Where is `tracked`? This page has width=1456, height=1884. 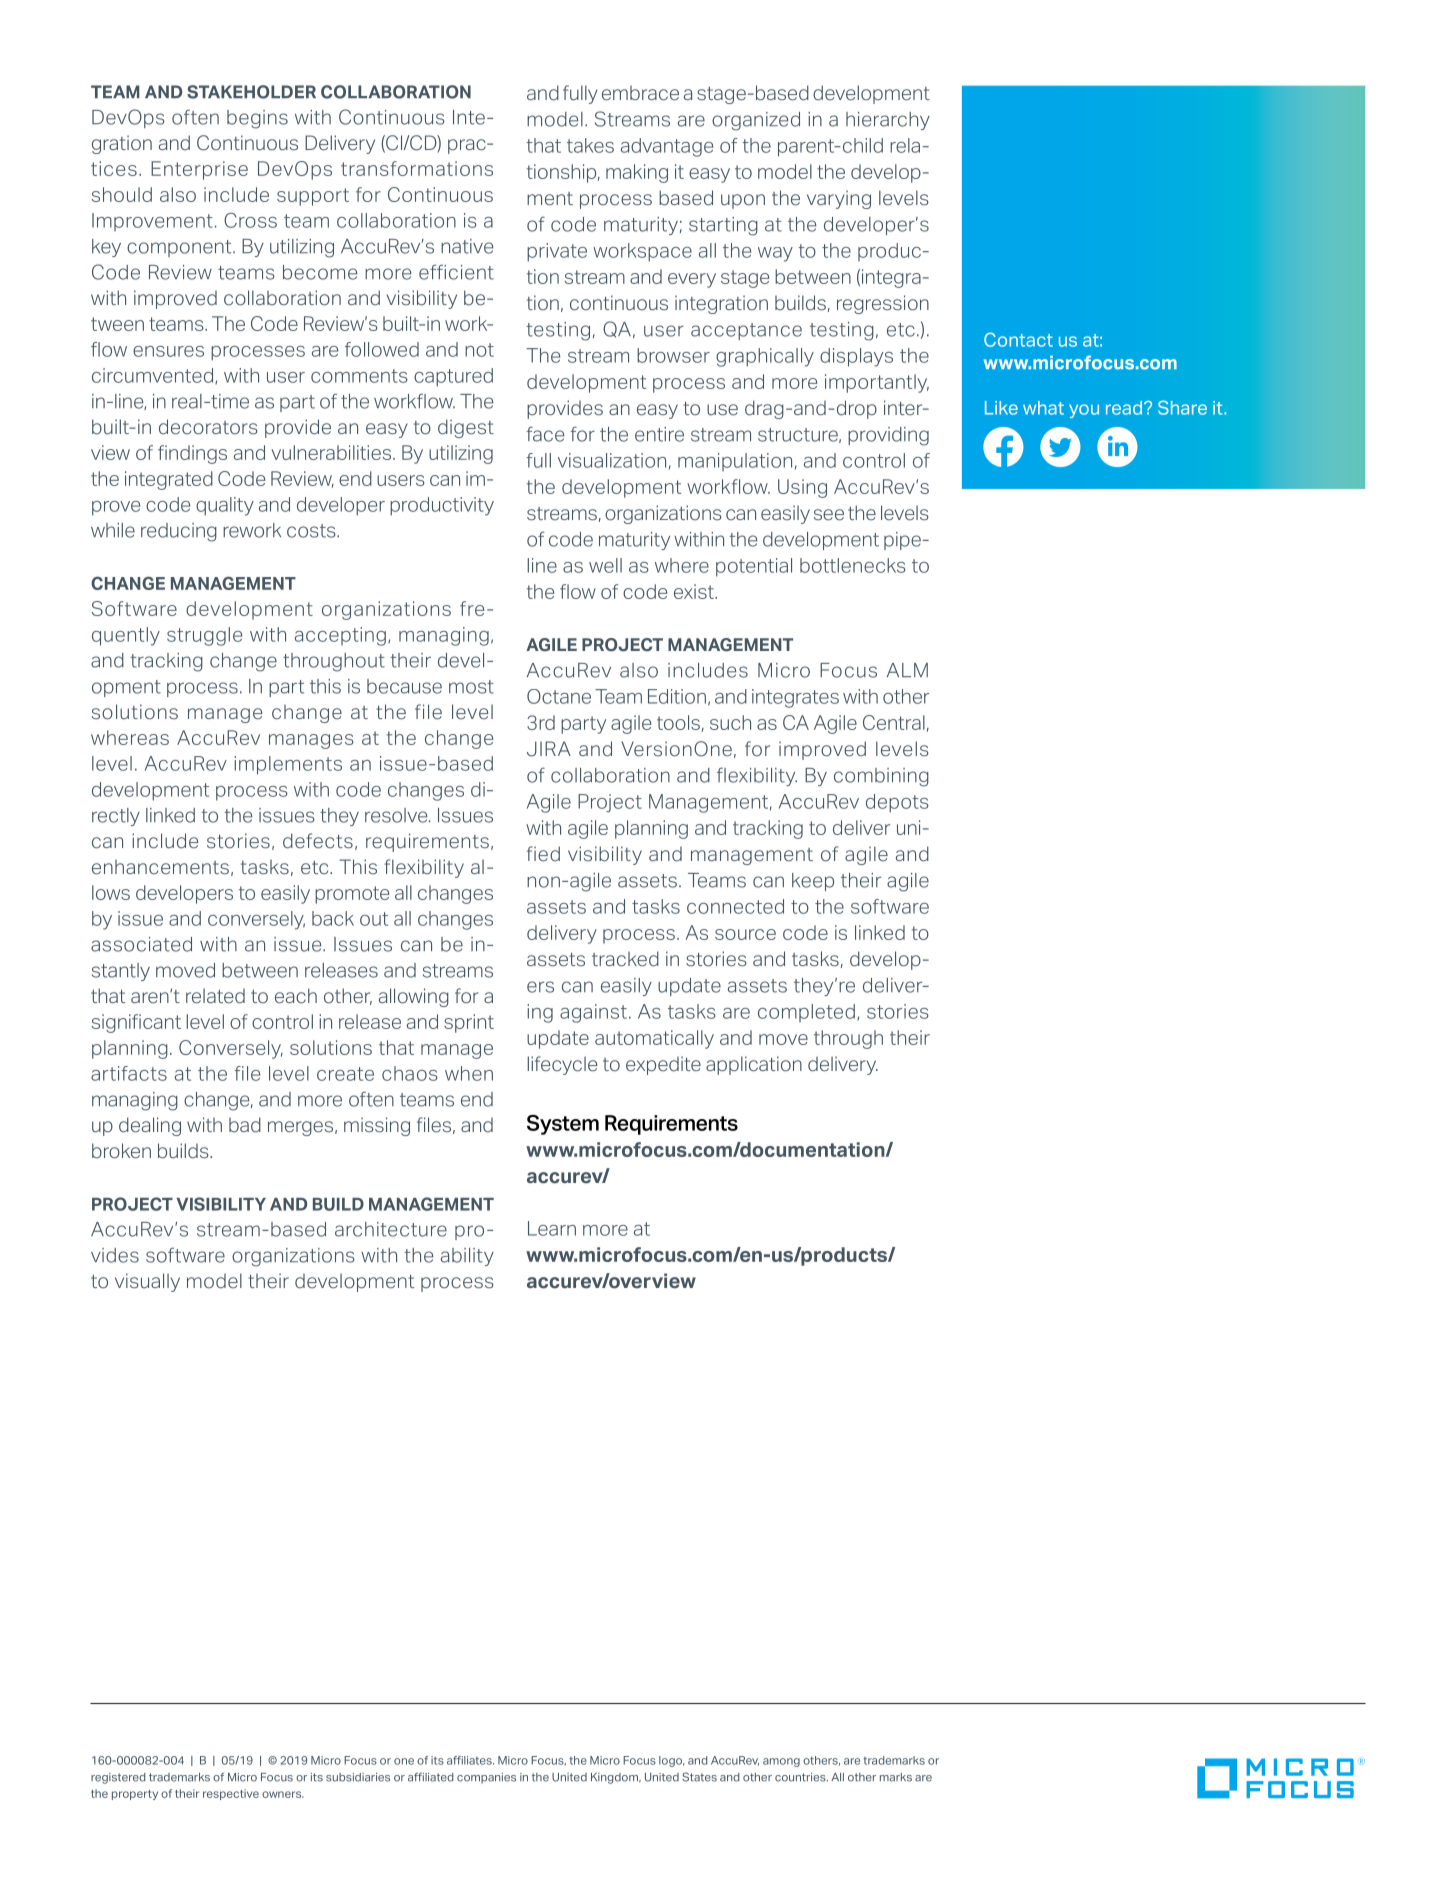
tracked is located at coordinates (625, 959).
